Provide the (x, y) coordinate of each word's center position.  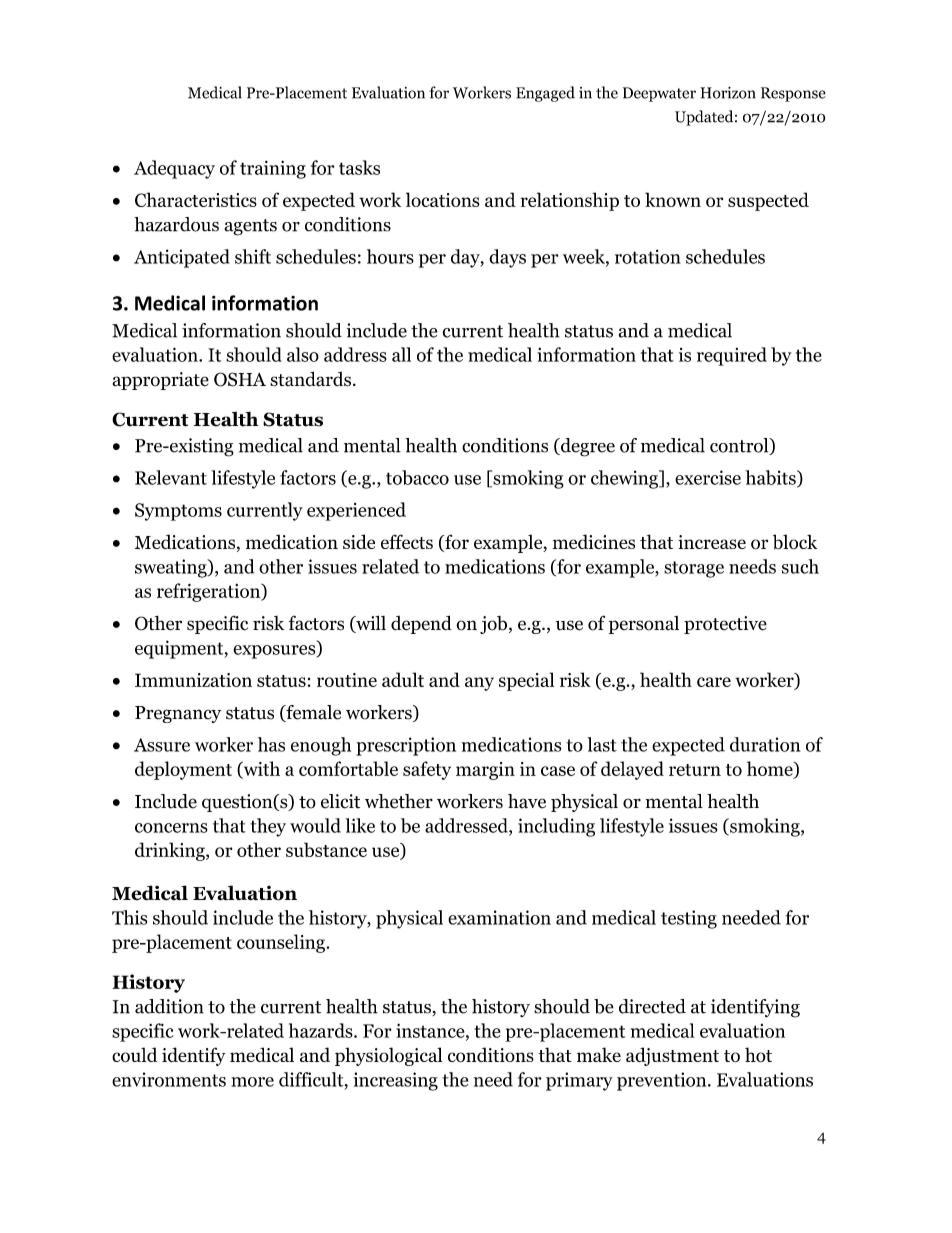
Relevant (171, 477)
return (695, 770)
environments (169, 1079)
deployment (183, 770)
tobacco (417, 477)
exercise (708, 477)
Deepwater (659, 94)
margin (485, 771)
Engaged (545, 94)
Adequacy (174, 169)
